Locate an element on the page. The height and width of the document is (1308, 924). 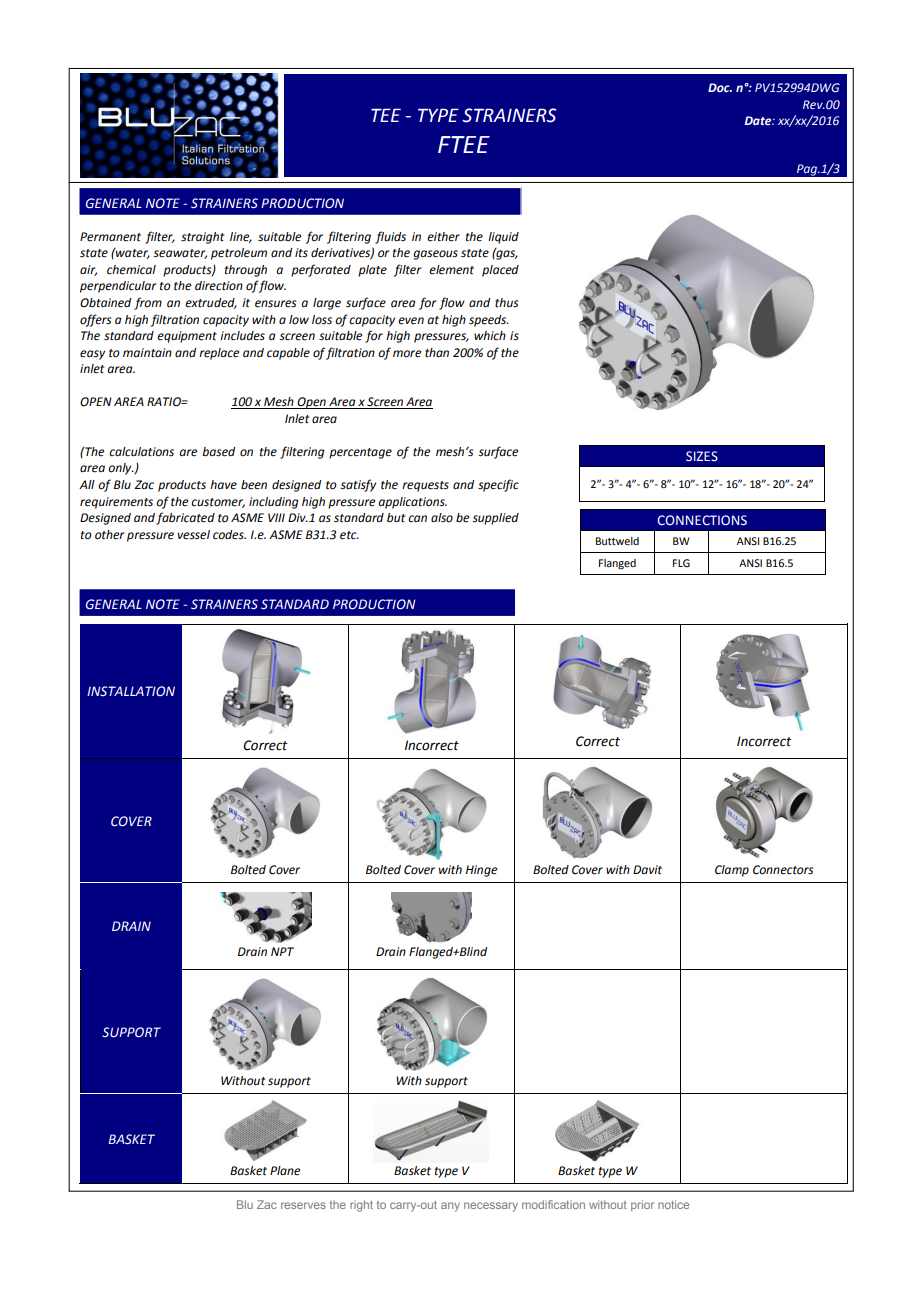
Clamp is located at coordinates (732, 871).
